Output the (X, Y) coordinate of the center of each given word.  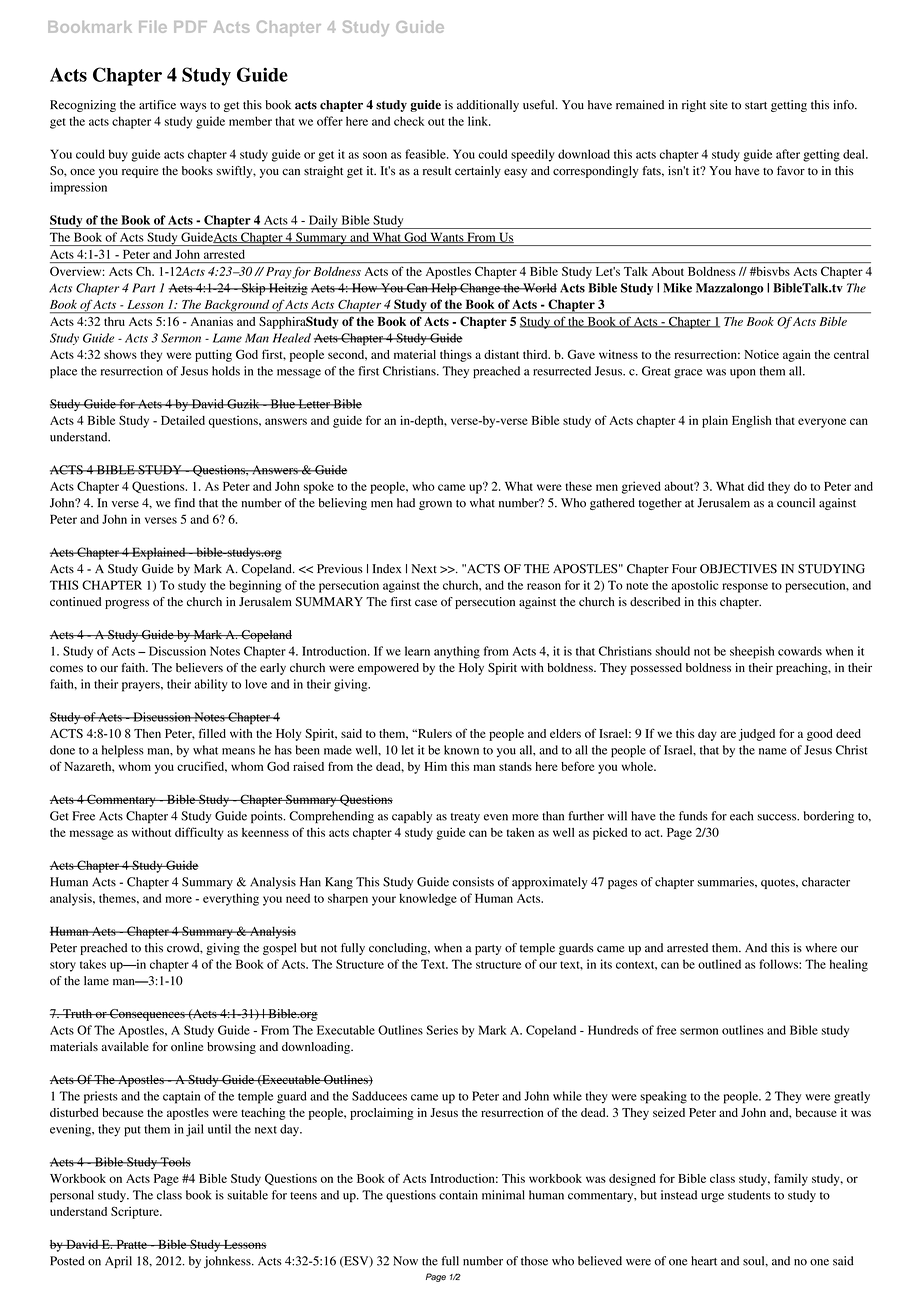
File (153, 27)
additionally (488, 106)
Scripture (136, 1212)
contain (458, 1195)
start (756, 106)
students (749, 1195)
